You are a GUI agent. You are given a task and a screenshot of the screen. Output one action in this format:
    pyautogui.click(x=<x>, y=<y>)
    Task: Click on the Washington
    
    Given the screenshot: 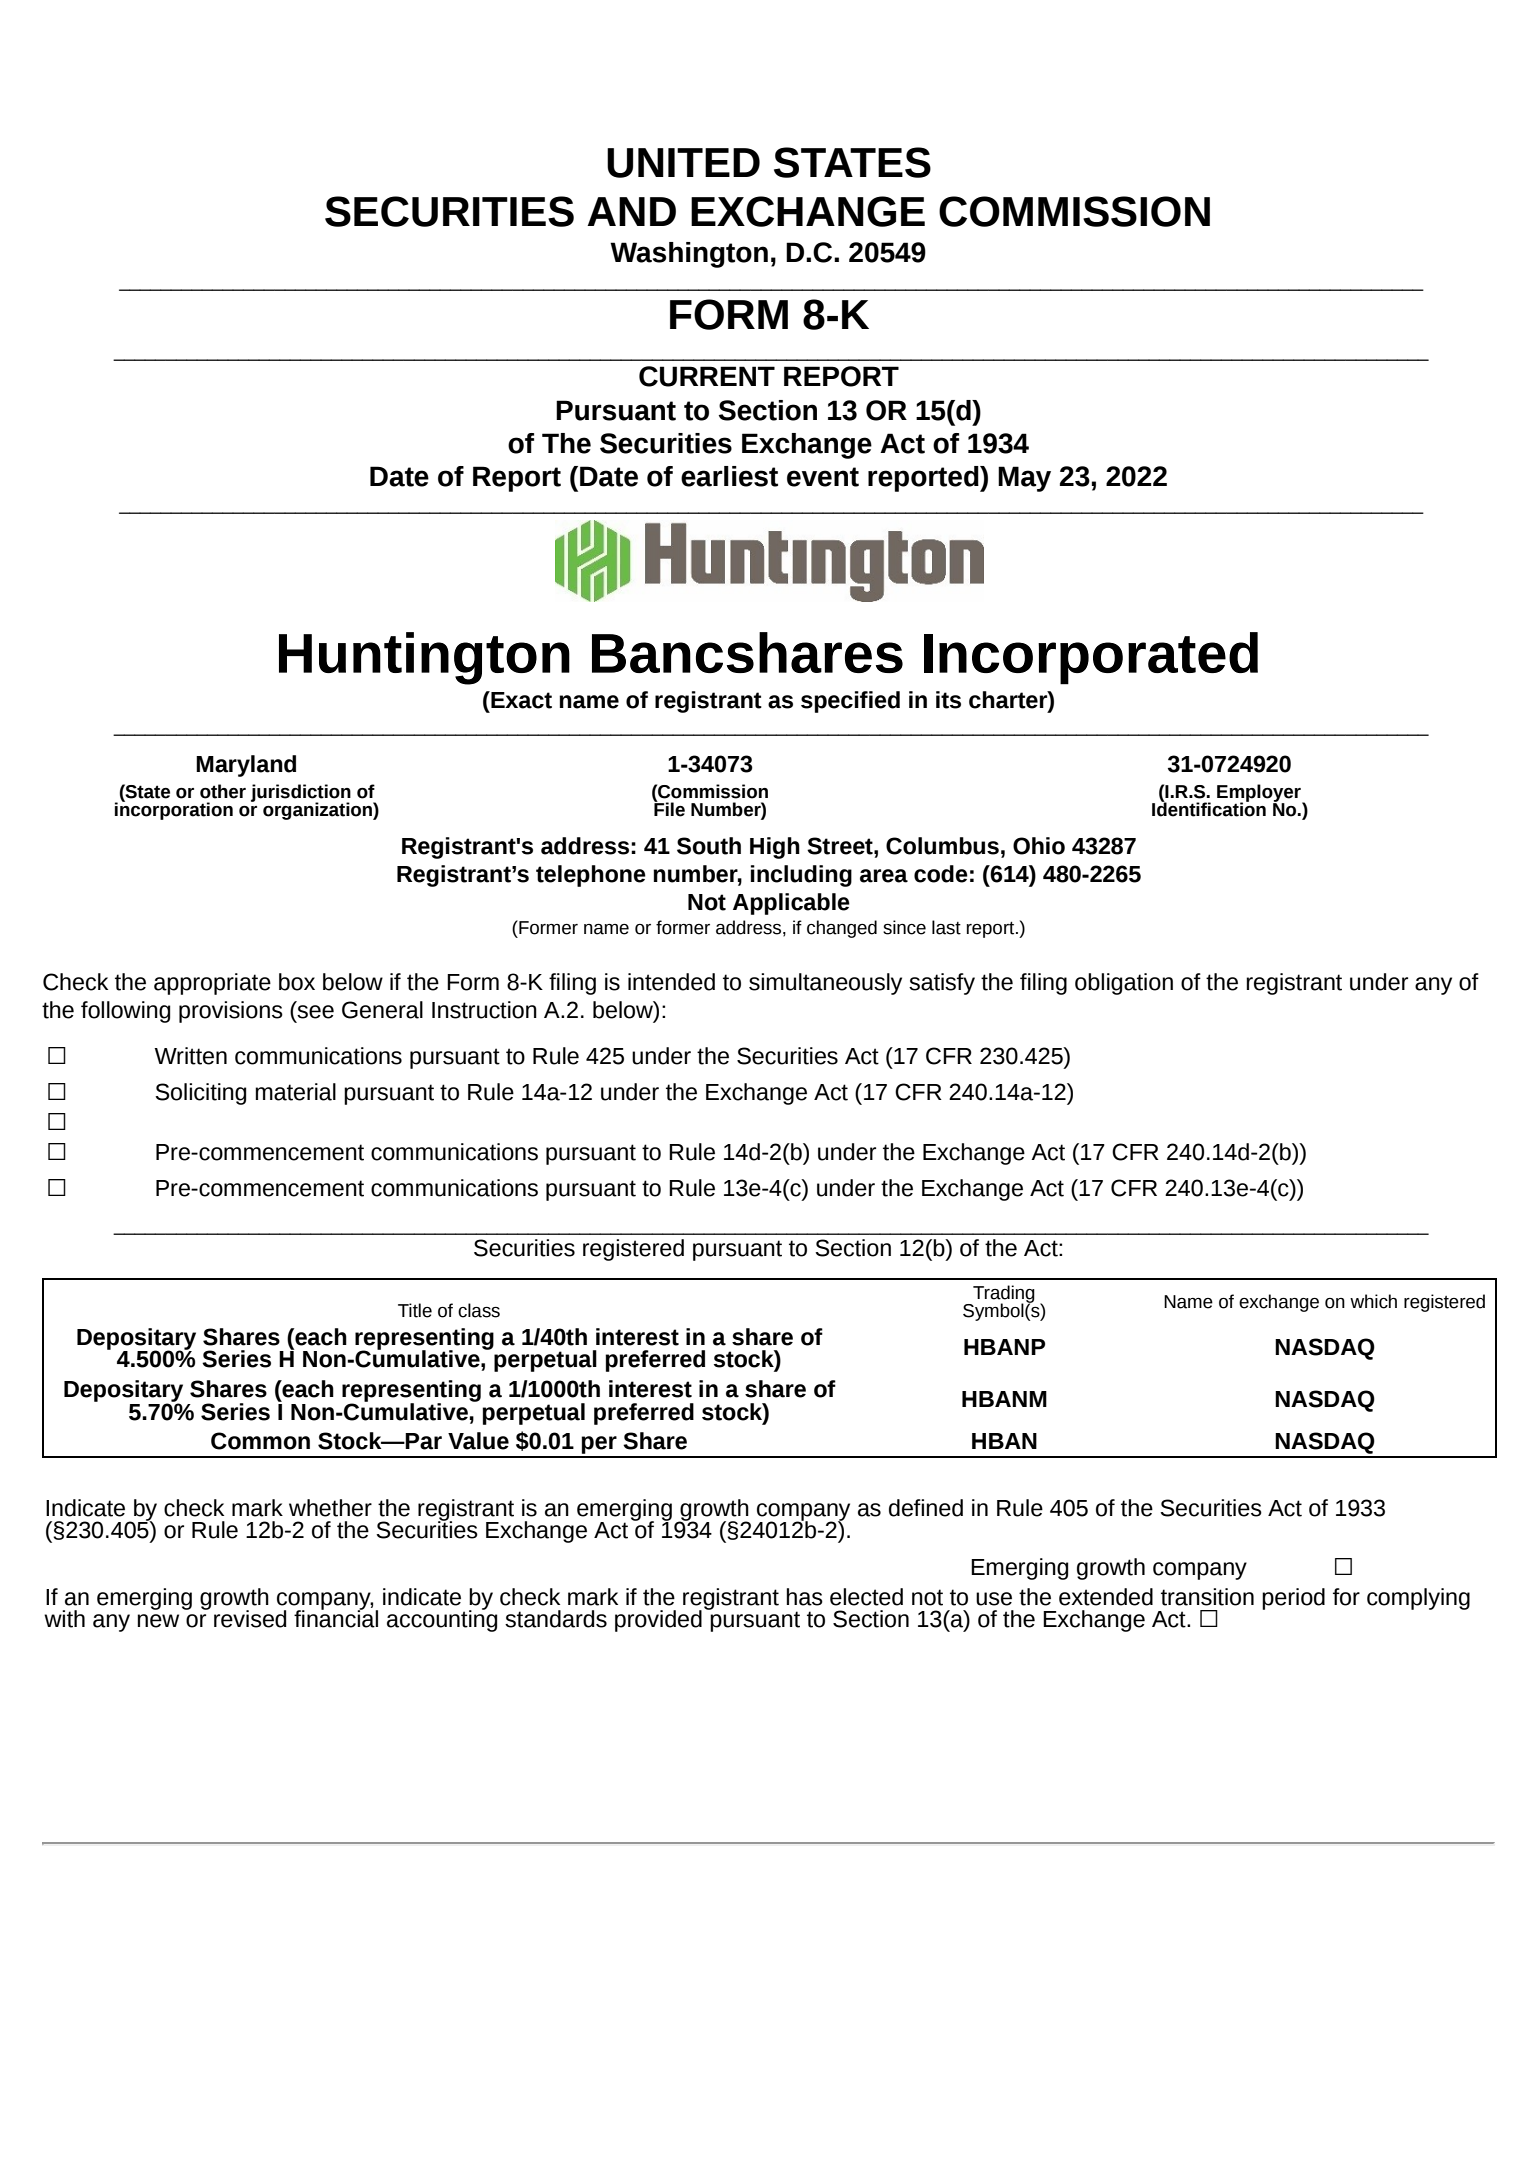 What is the action you would take?
    pyautogui.click(x=689, y=255)
